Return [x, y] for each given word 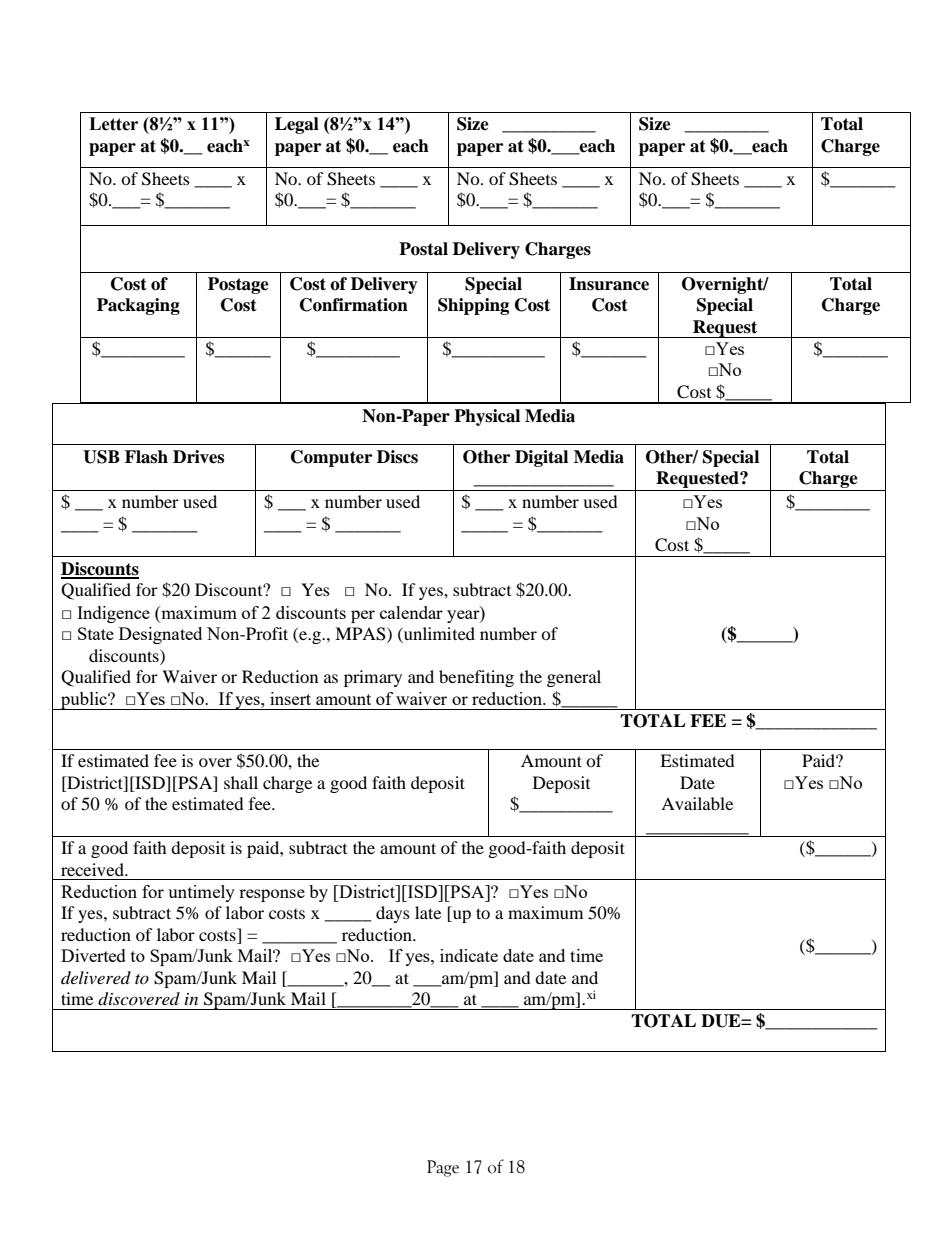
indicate [469, 955]
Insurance [609, 284]
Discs [397, 457]
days [393, 914]
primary [373, 678]
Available [697, 803]
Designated [160, 635]
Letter [113, 124]
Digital [541, 458]
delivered [96, 977]
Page [443, 1168]
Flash [146, 457]
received [93, 869]
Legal [297, 125]
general [574, 678]
